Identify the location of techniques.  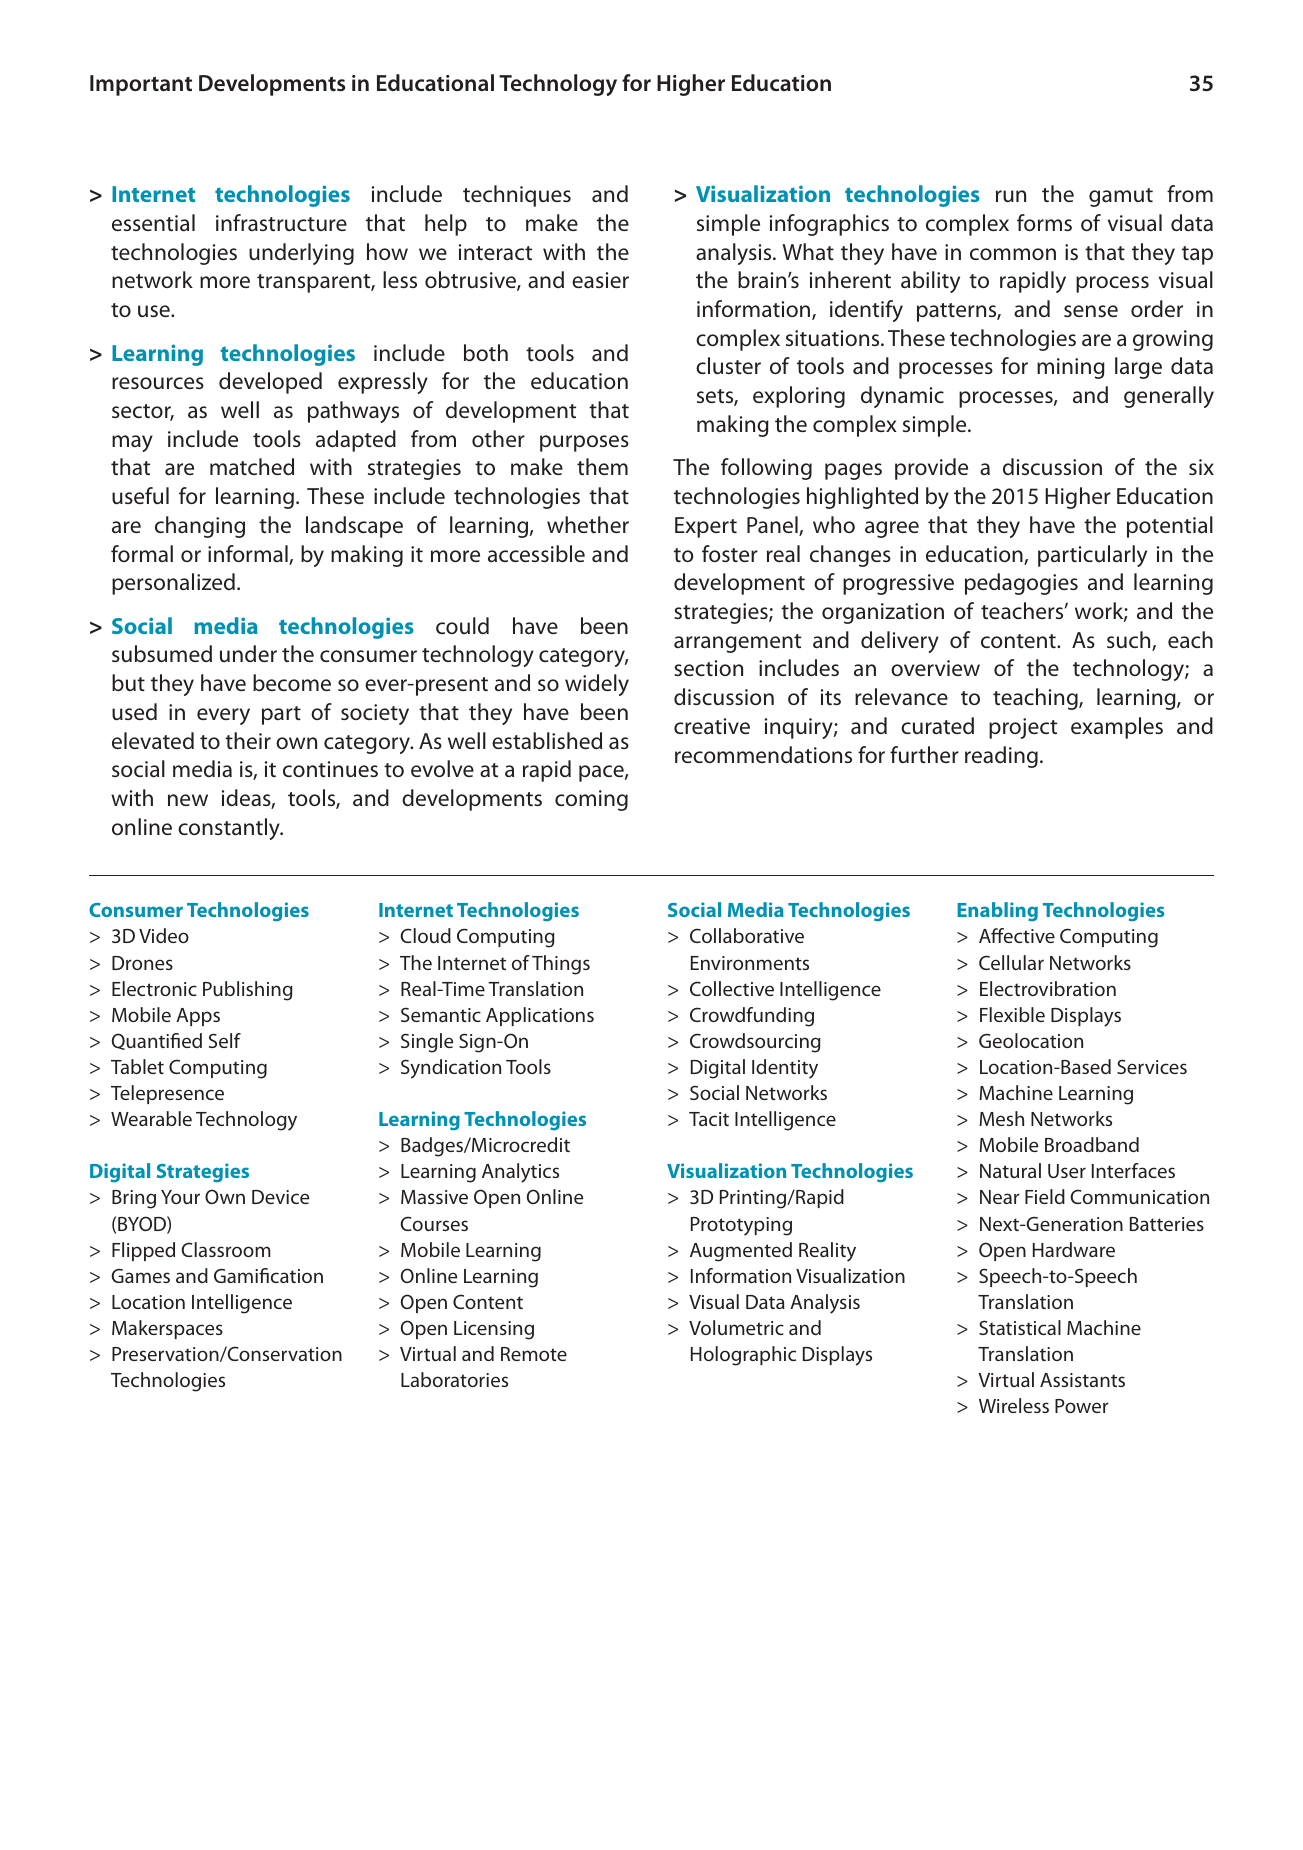
(517, 196).
